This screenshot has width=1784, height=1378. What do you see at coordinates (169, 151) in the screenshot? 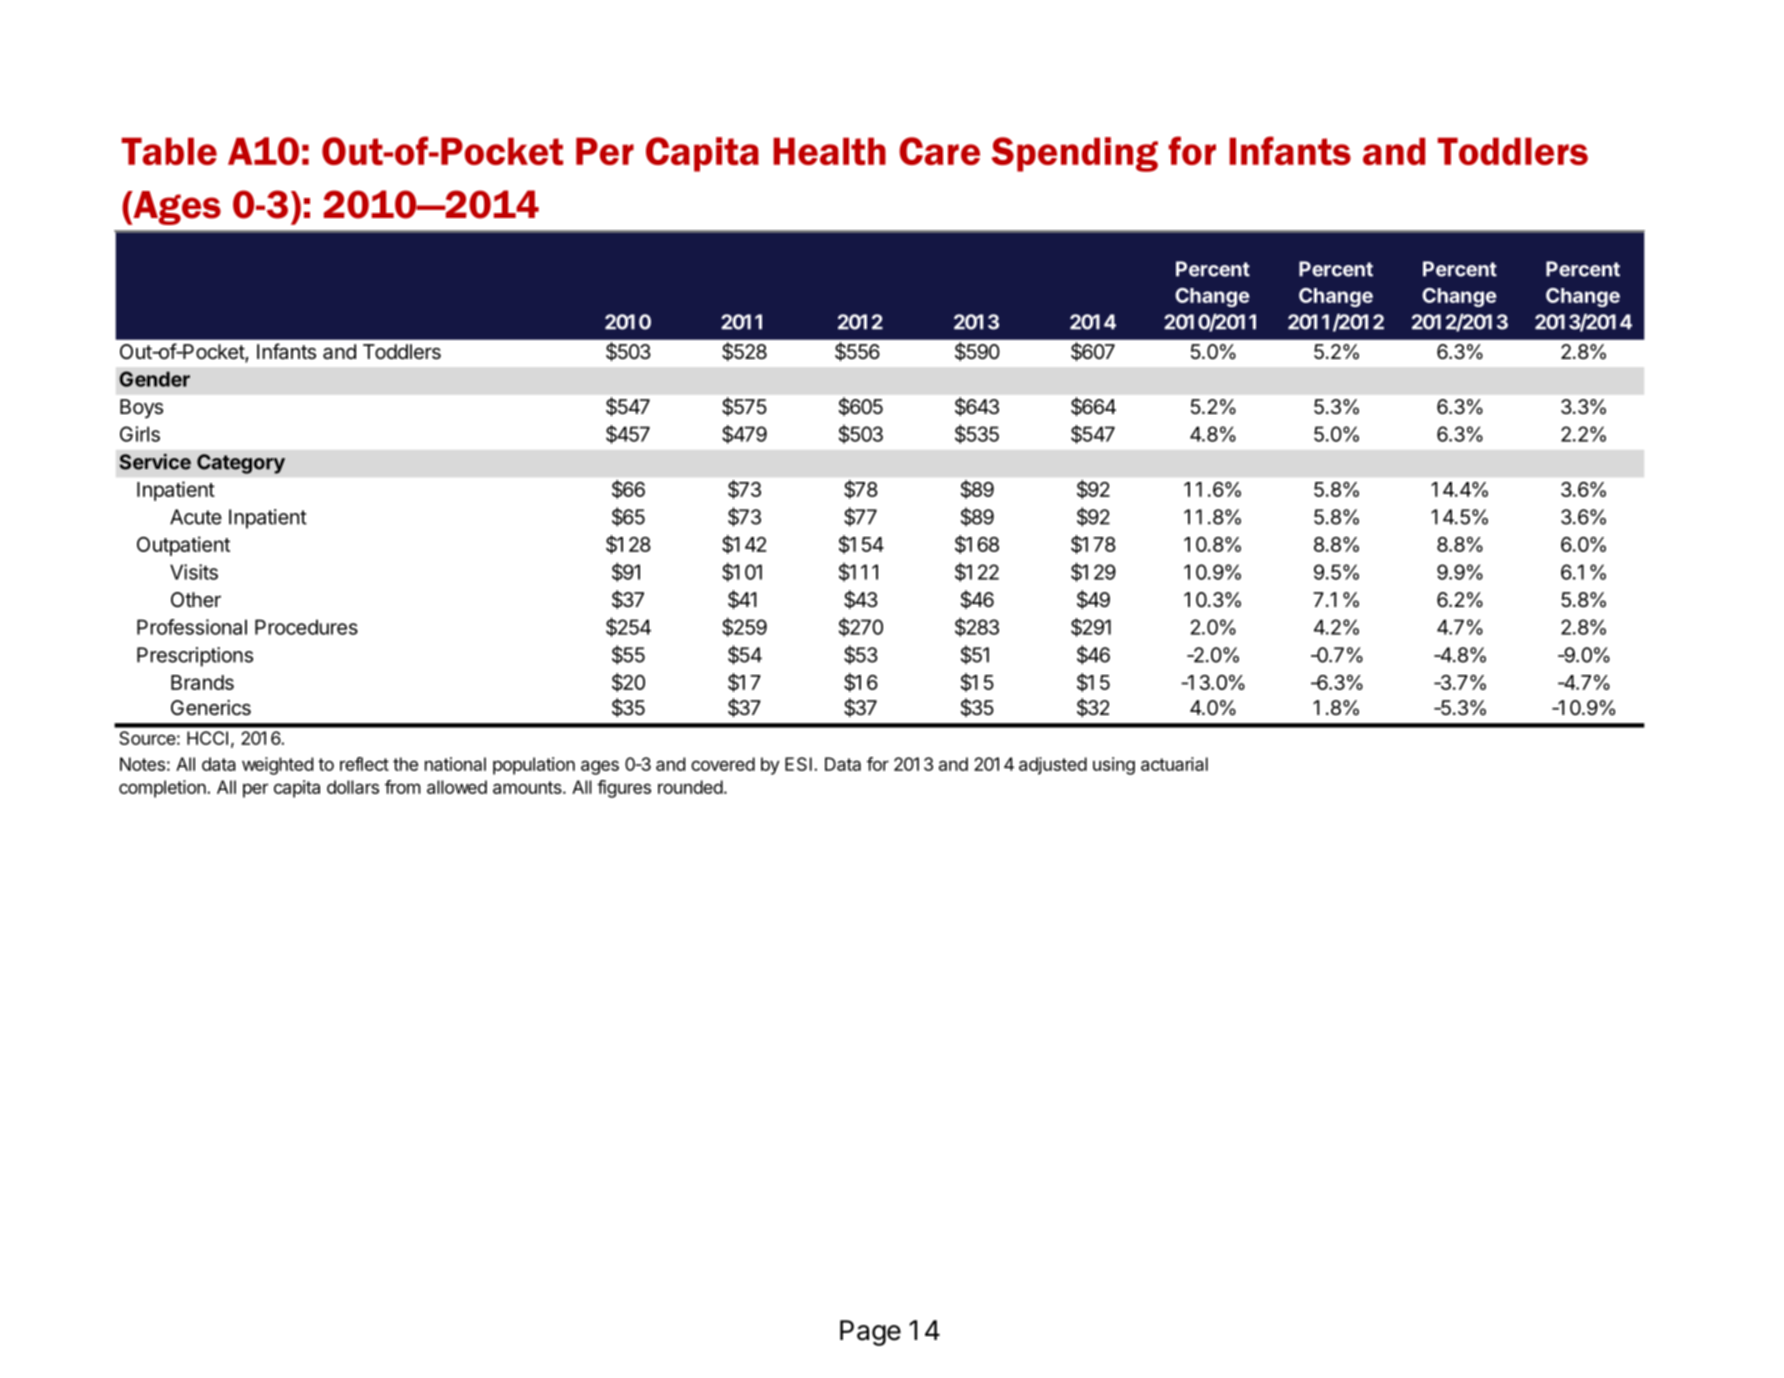
I see `Table` at bounding box center [169, 151].
